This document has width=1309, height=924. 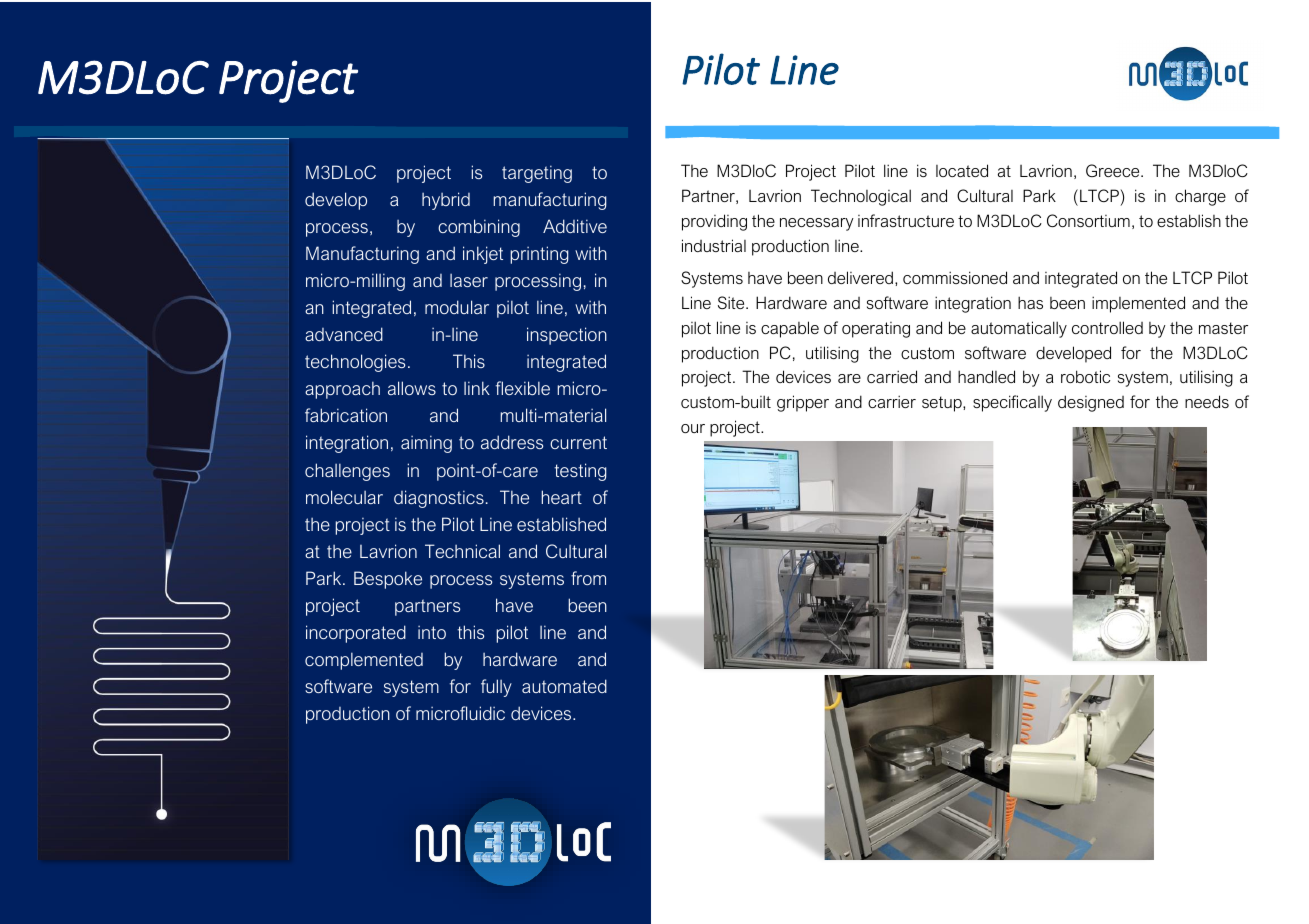 I want to click on Technological, so click(x=861, y=197).
